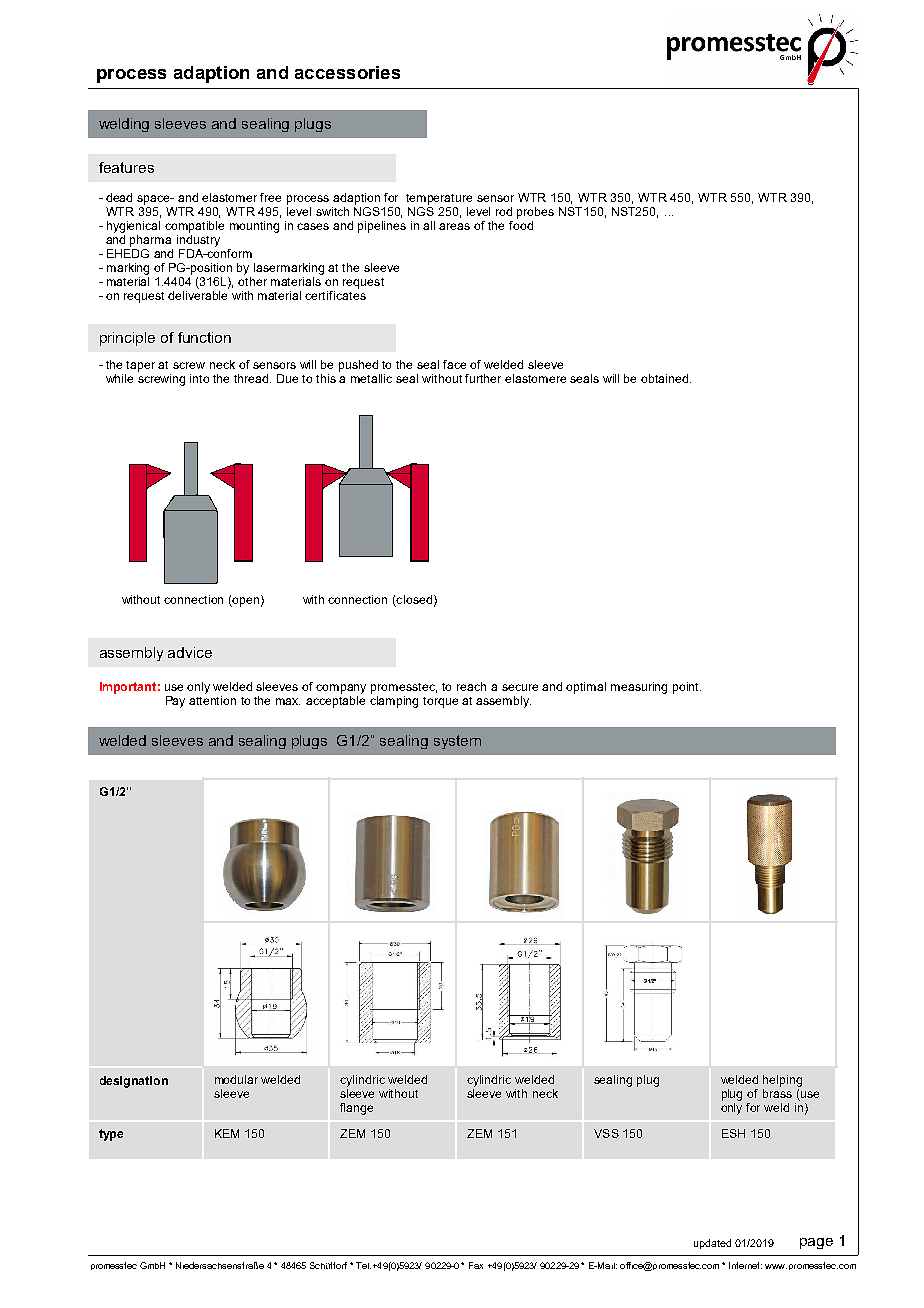 The width and height of the image is (924, 1308). Describe the element at coordinates (782, 1081) in the image. I see `helping` at that location.
